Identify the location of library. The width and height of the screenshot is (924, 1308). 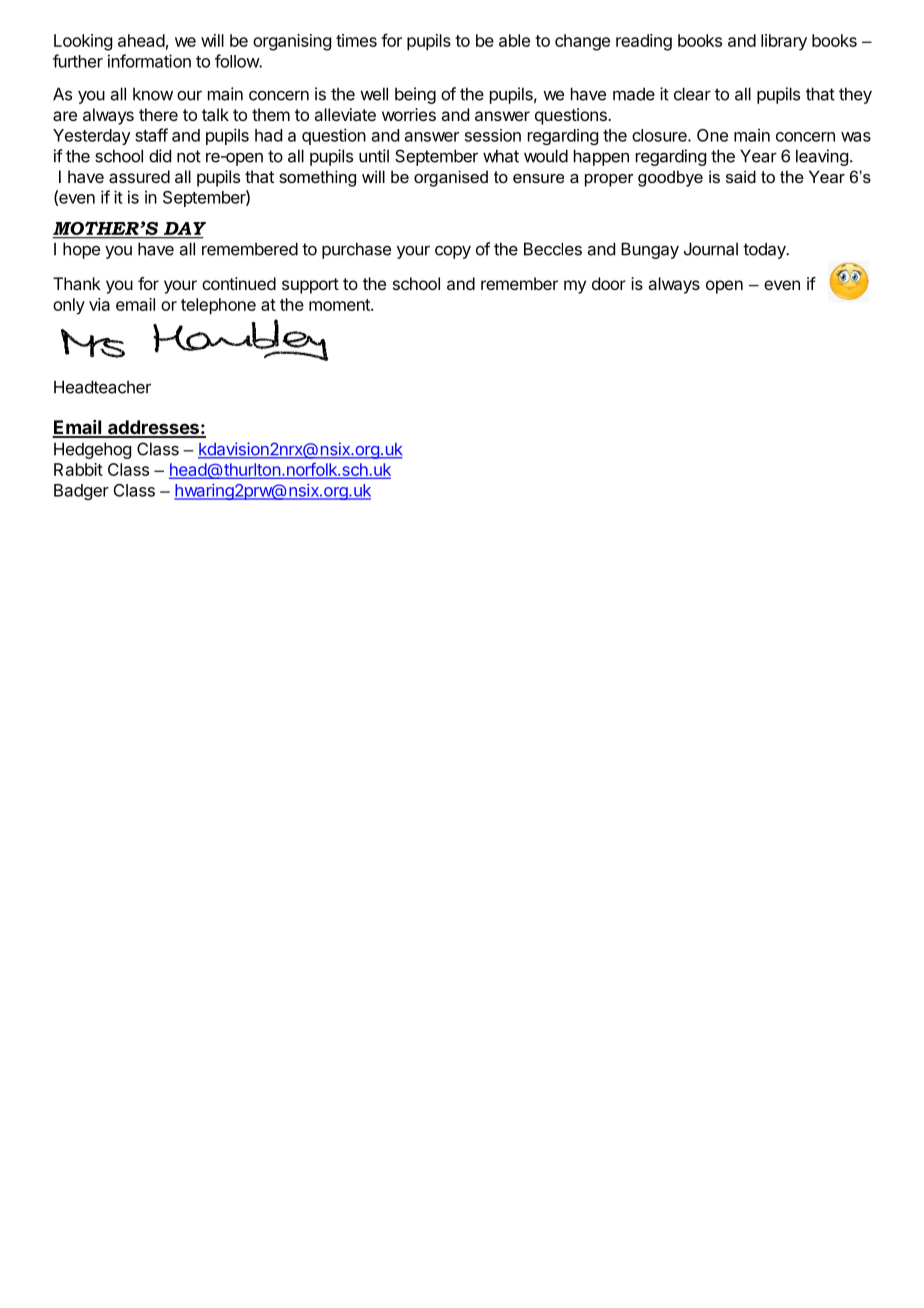
(784, 42).
